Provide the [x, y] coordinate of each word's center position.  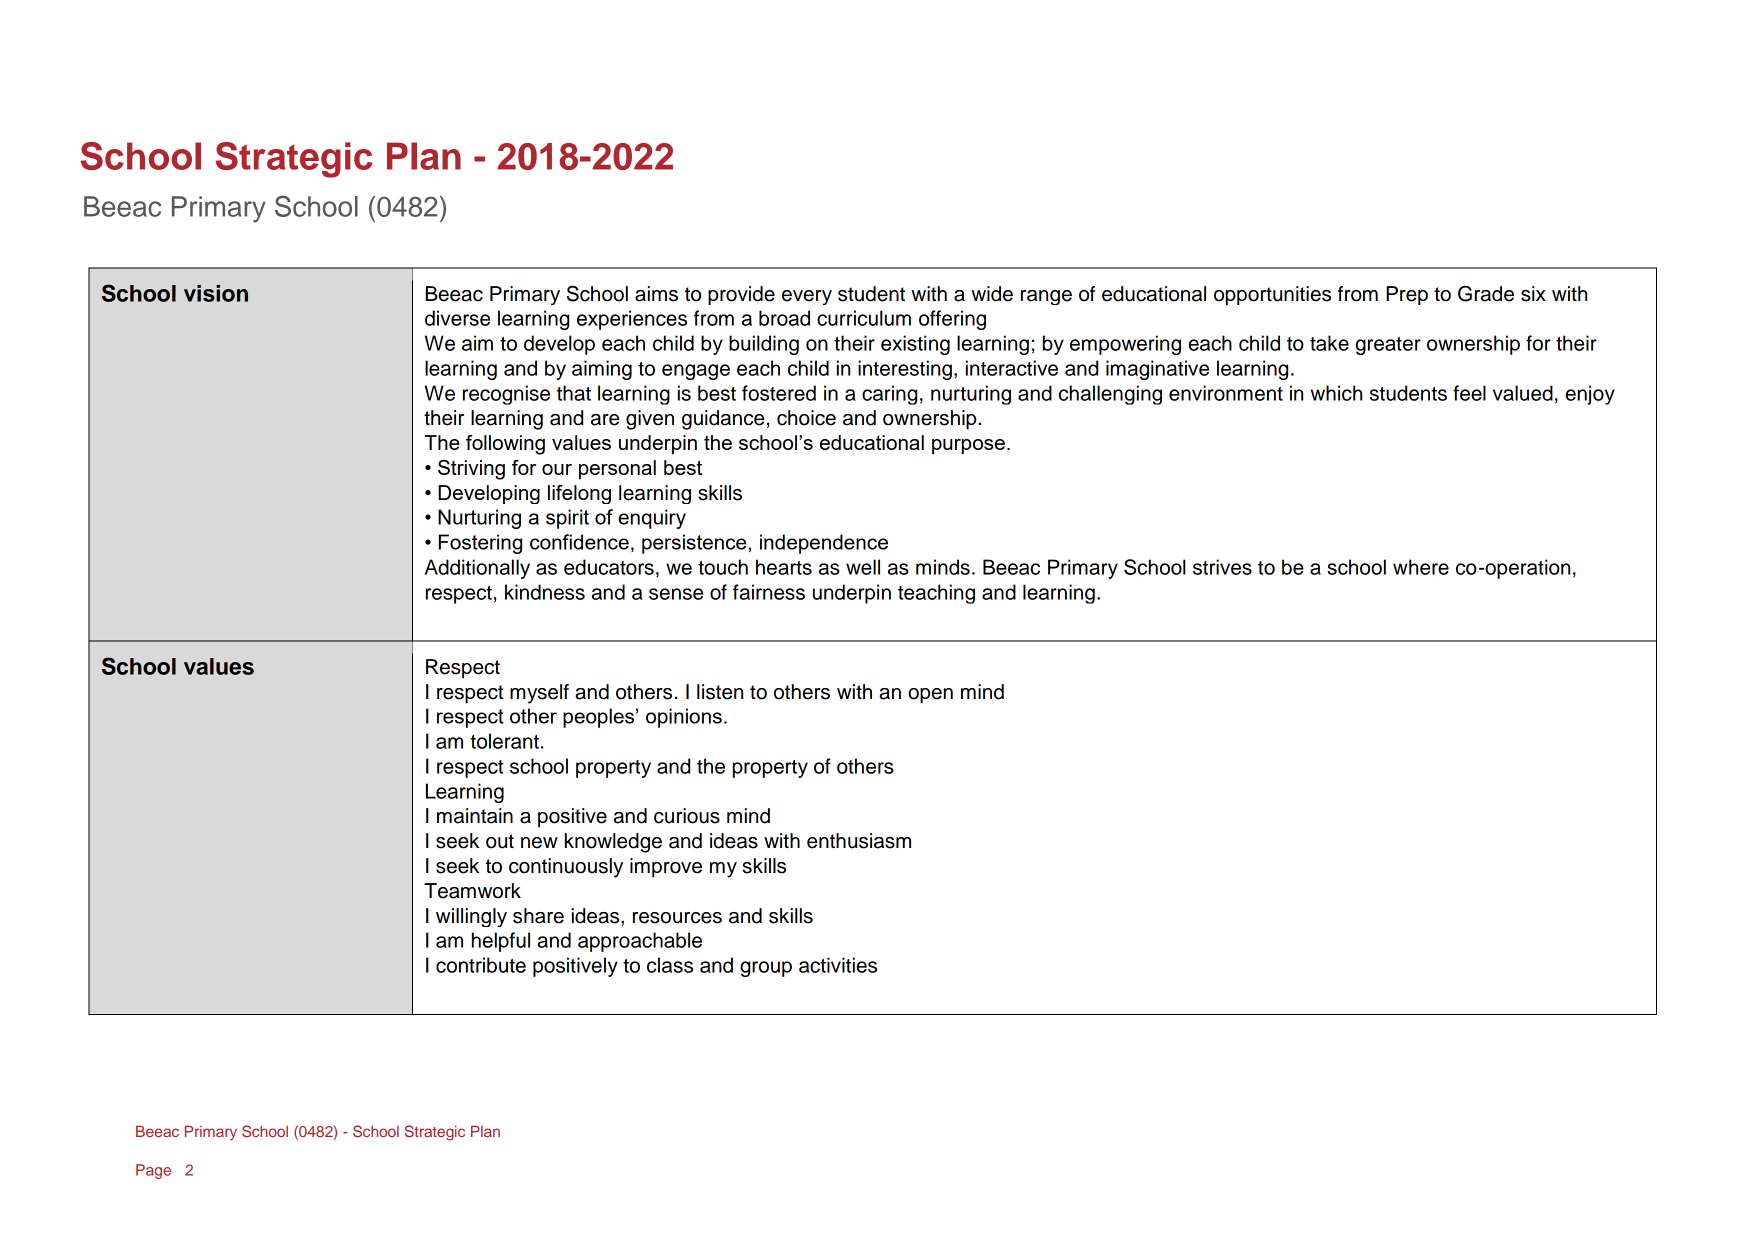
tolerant [504, 741]
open [930, 696]
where [1421, 567]
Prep [1407, 295]
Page [153, 1171]
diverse [457, 318]
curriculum [864, 318]
